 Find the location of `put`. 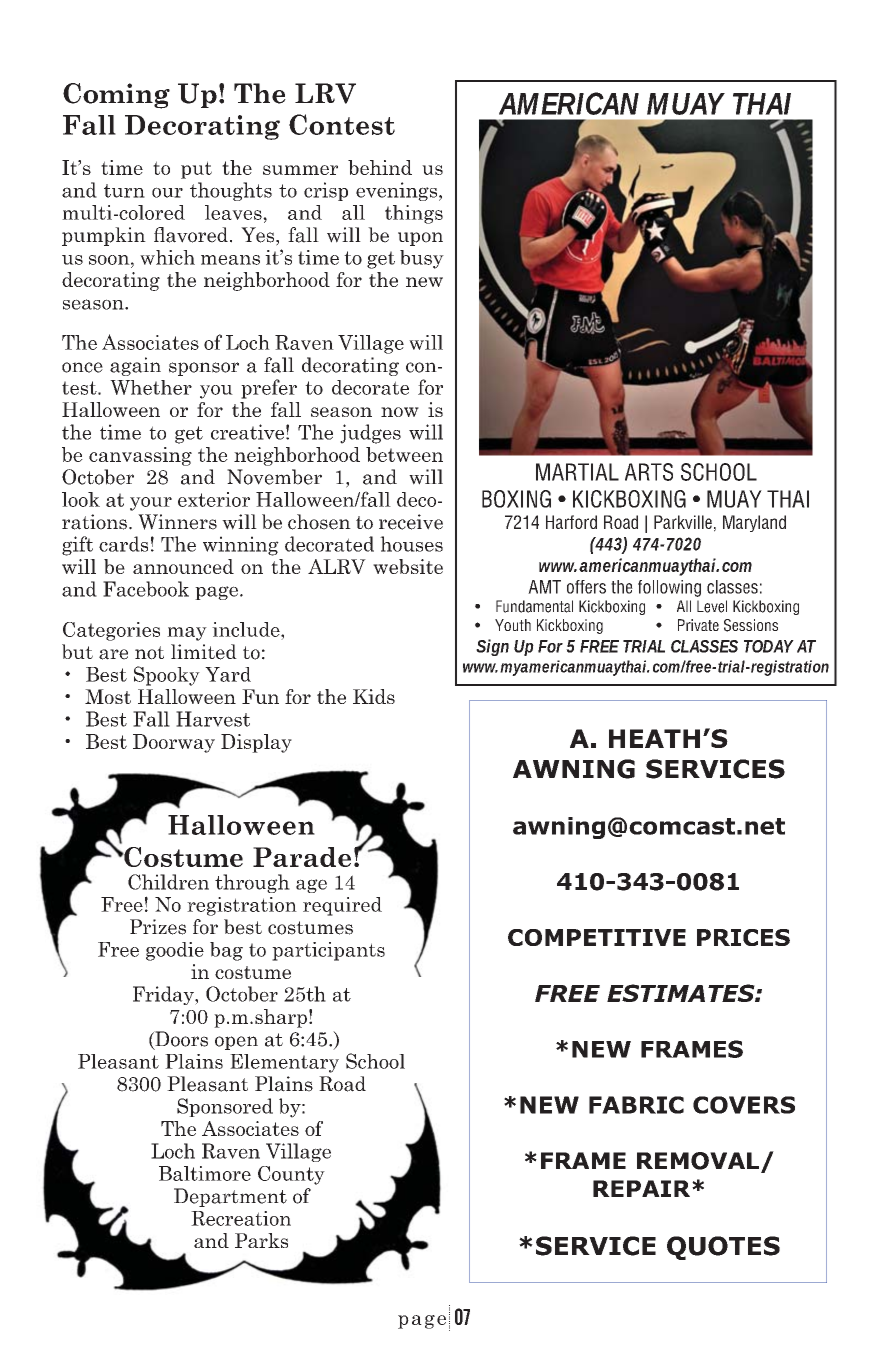

put is located at coordinates (196, 170).
